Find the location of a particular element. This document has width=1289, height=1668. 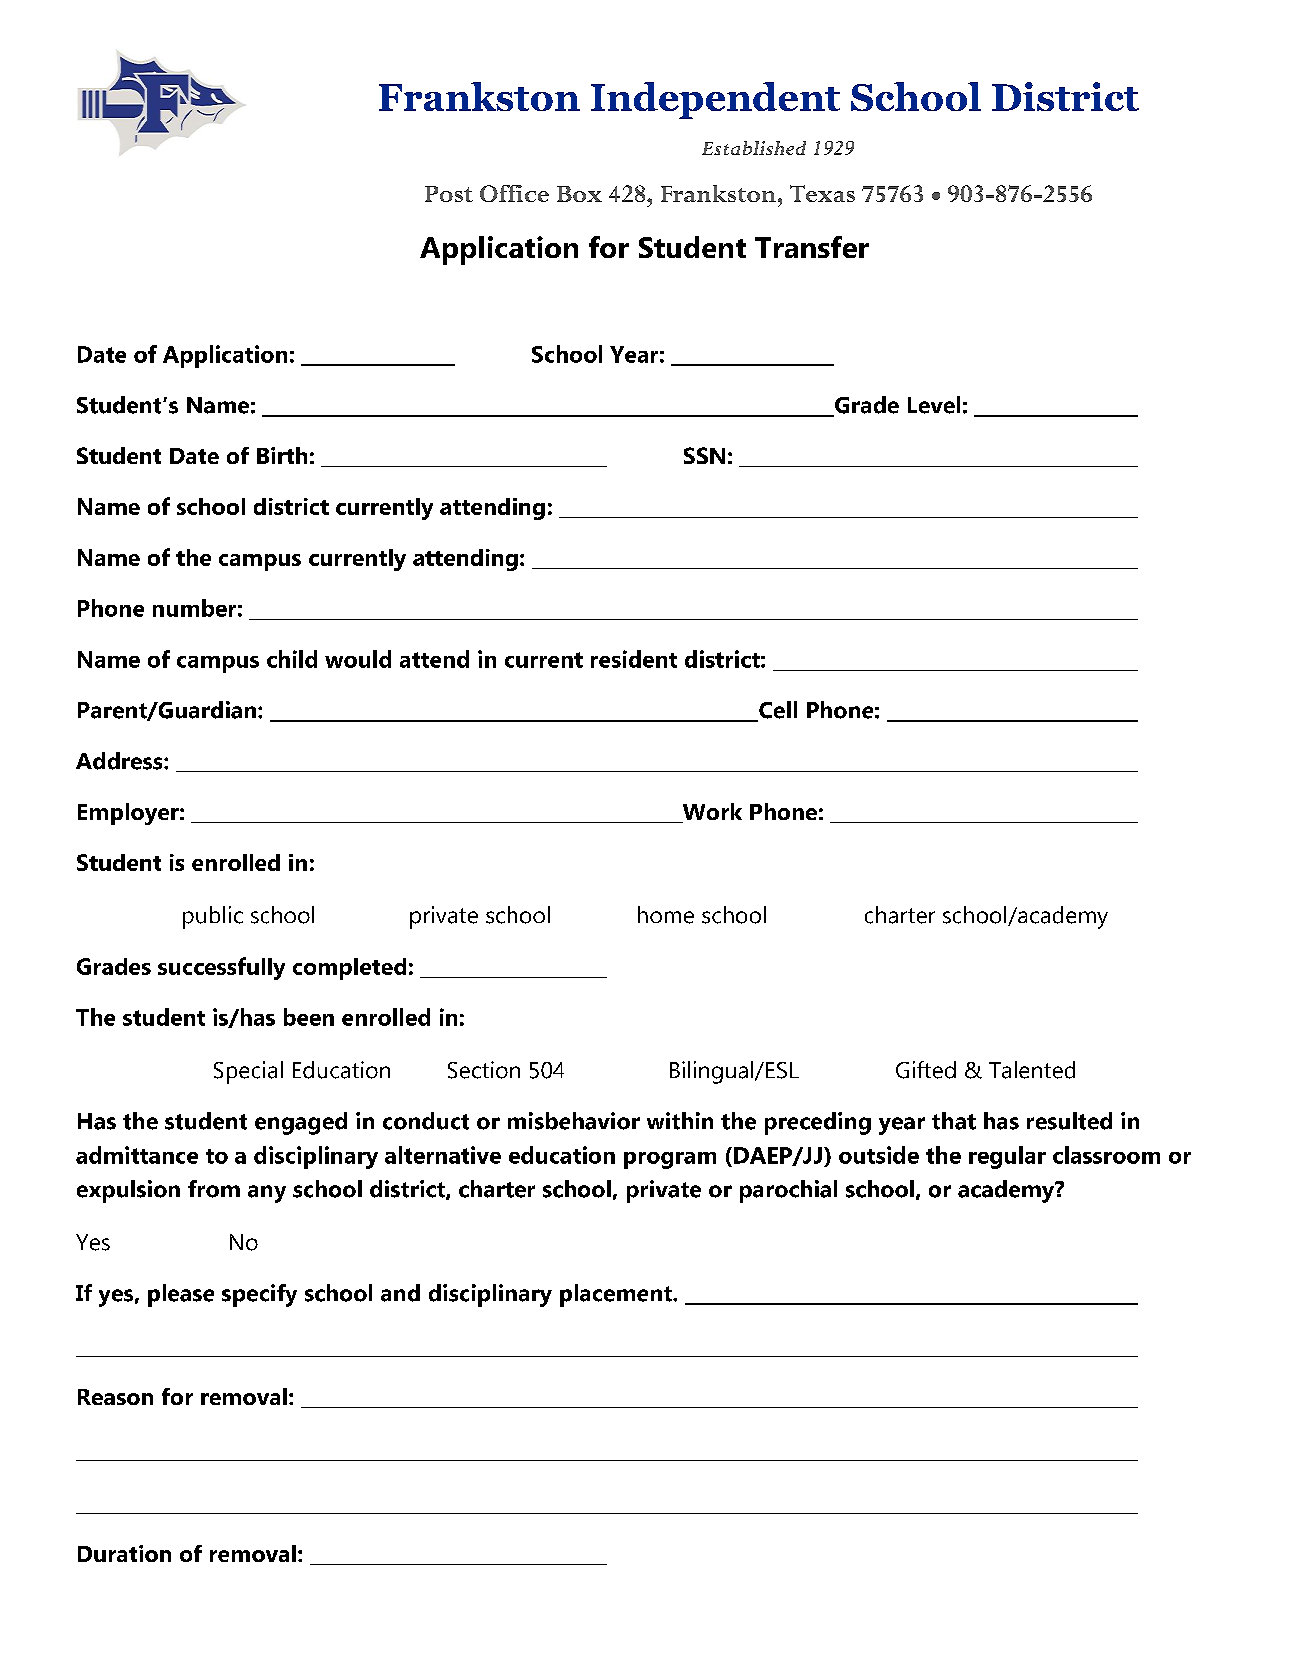

placement is located at coordinates (617, 1295).
